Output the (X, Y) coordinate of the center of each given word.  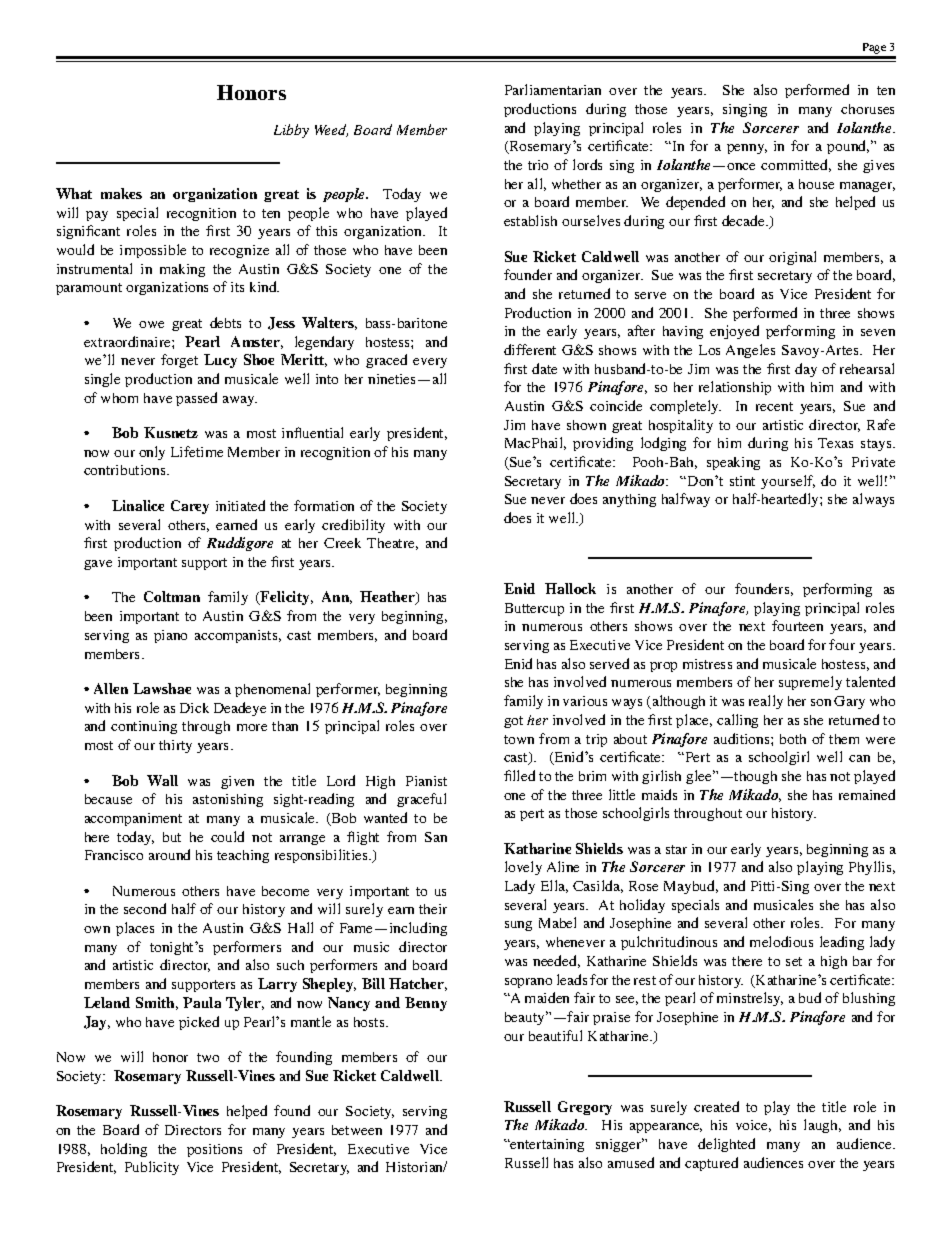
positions (214, 1150)
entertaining (546, 1145)
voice (753, 1126)
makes (121, 193)
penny (747, 149)
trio (538, 165)
